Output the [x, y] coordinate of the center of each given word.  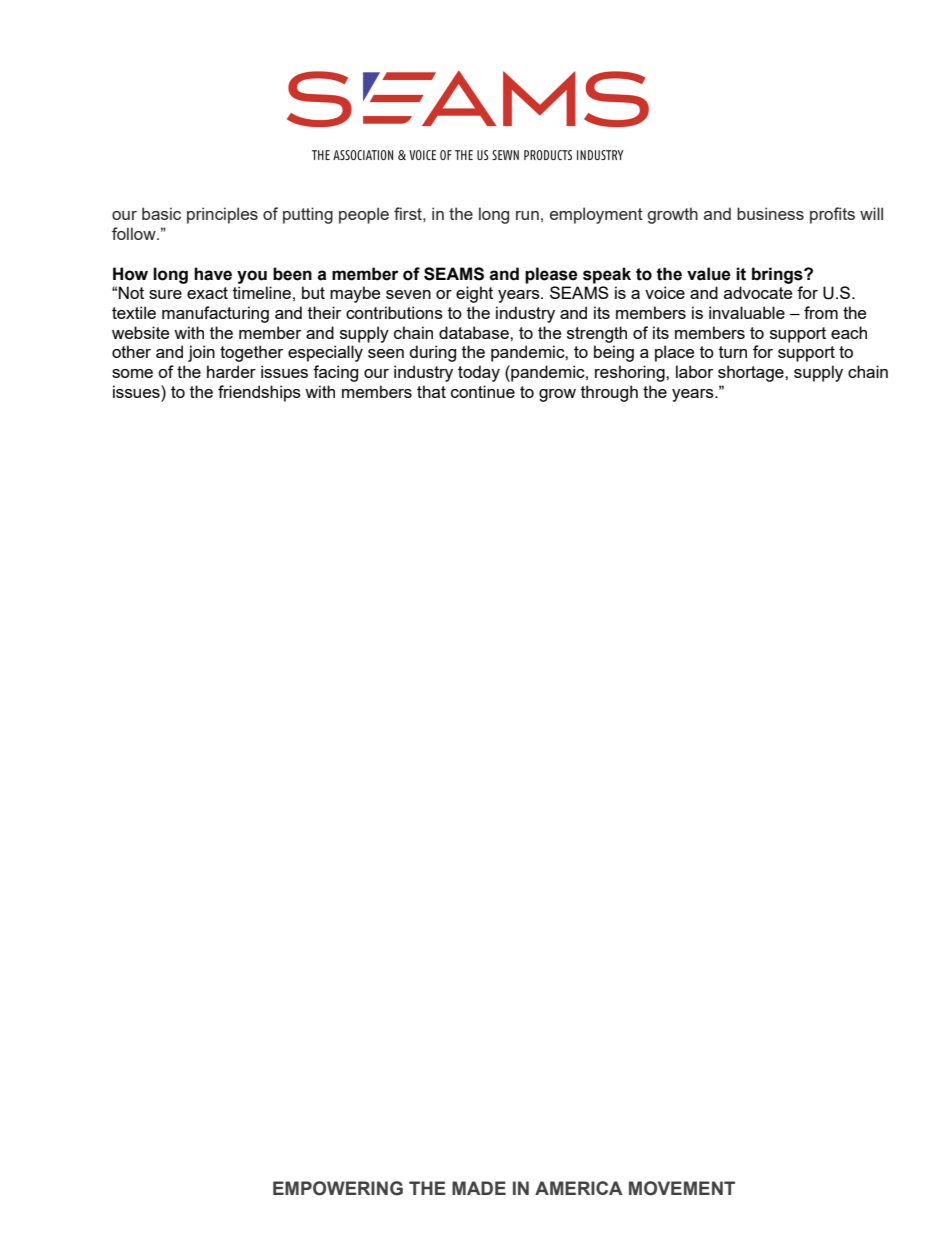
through [609, 393]
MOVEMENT [682, 1188]
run [527, 215]
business [770, 213]
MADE [479, 1188]
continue [483, 391]
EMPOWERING [338, 1188]
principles [222, 215]
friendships [259, 393]
